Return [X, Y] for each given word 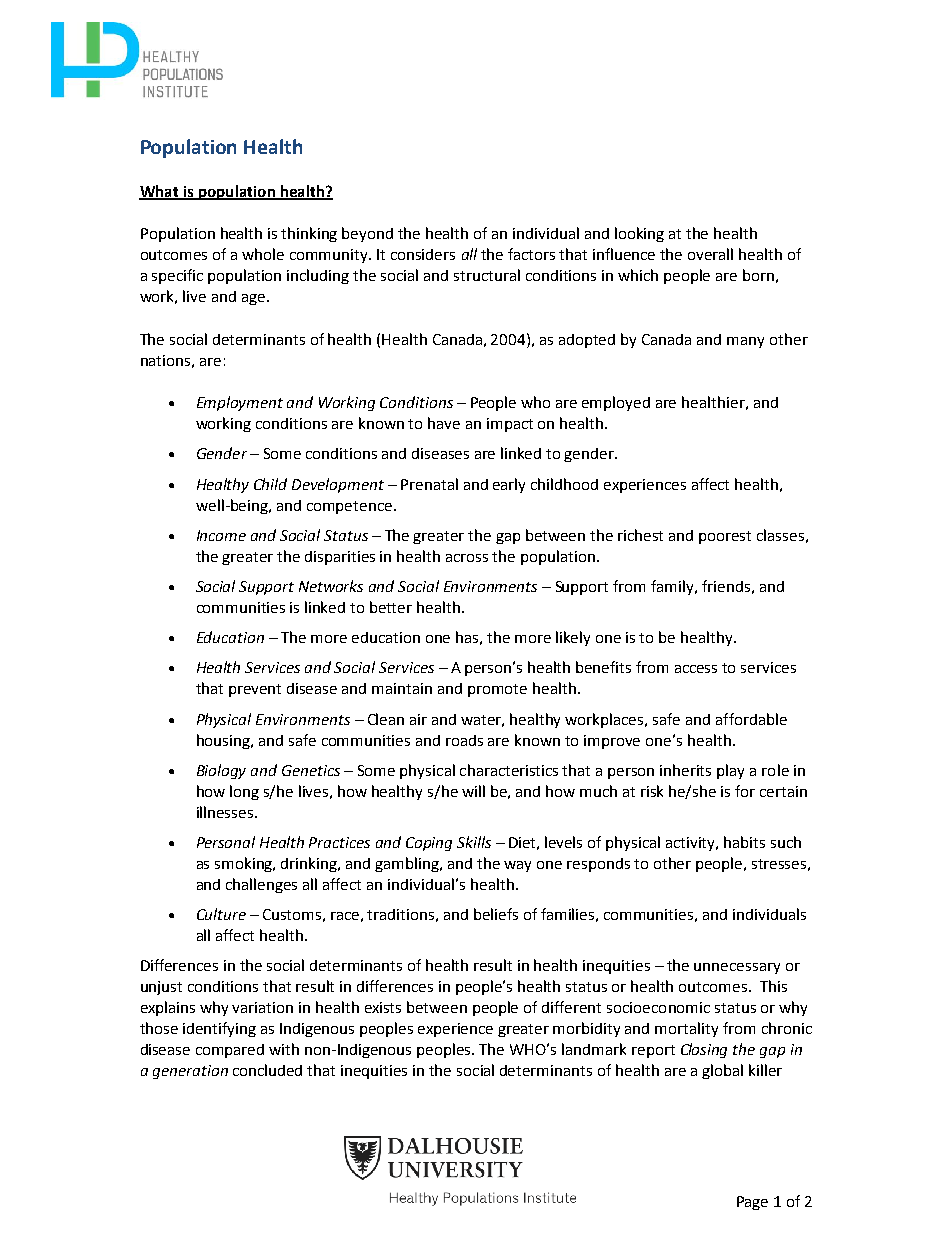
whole [263, 254]
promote [497, 690]
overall [710, 254]
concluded [267, 1070]
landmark [594, 1049]
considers [423, 254]
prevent [255, 690]
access [696, 669]
